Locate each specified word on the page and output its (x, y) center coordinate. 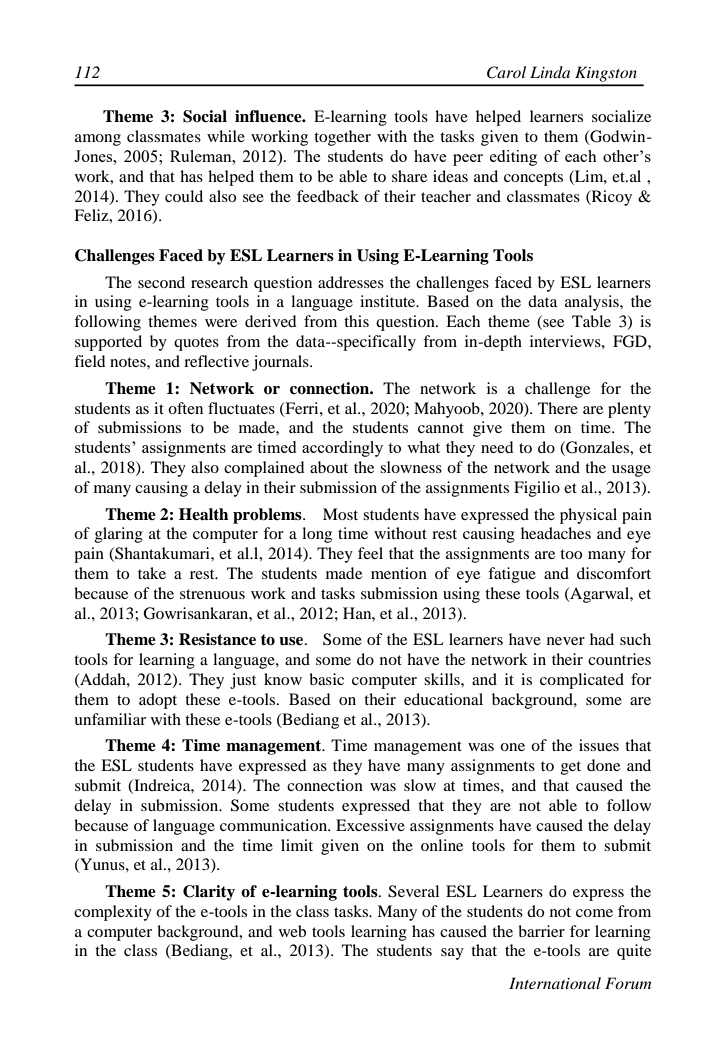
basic (326, 679)
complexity (113, 913)
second (161, 282)
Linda (550, 72)
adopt (158, 701)
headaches (556, 533)
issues (599, 745)
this (356, 321)
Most (340, 514)
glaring (119, 535)
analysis (593, 303)
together (342, 138)
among (98, 140)
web (292, 931)
